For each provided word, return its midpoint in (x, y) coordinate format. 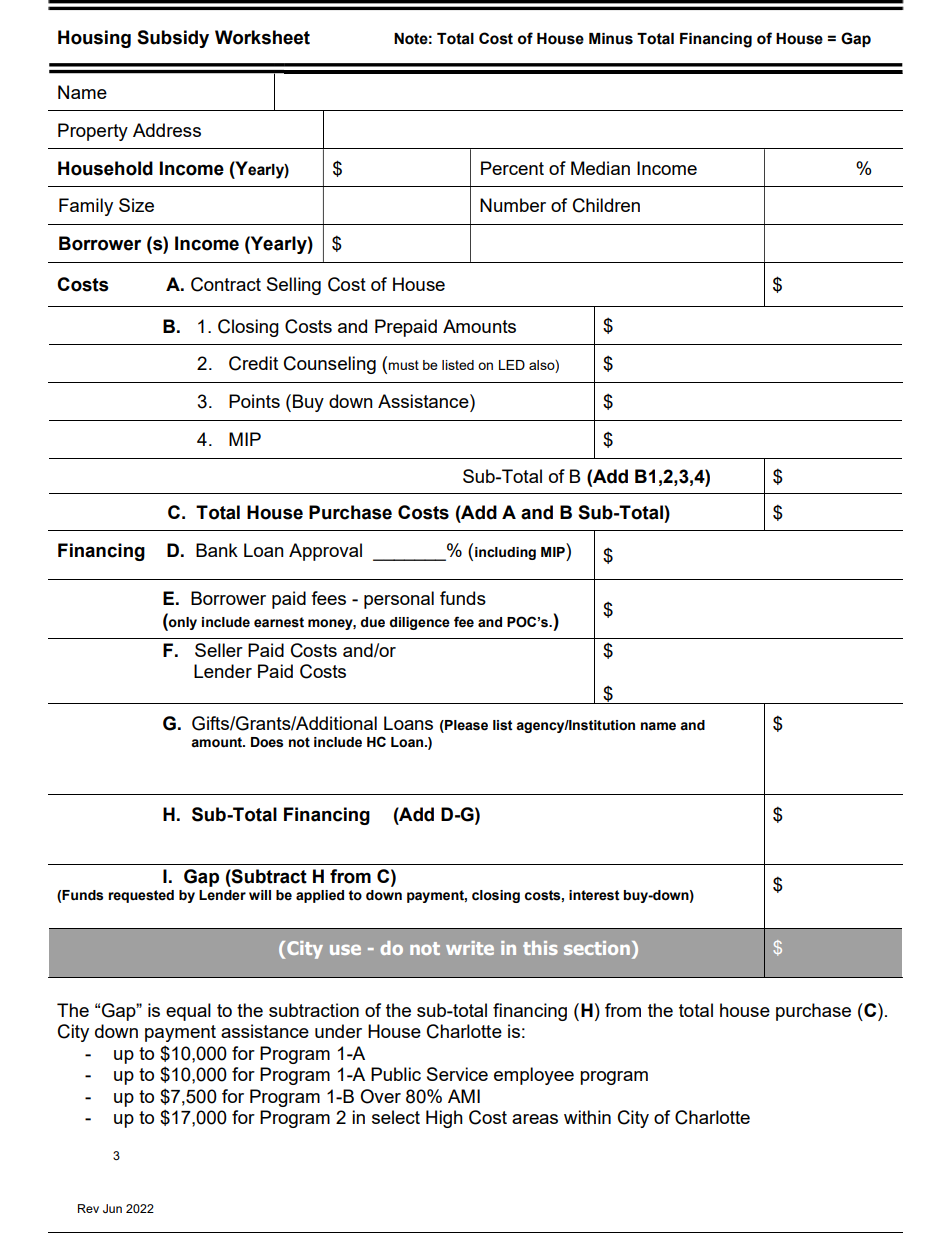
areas (535, 1119)
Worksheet (262, 37)
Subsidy (173, 39)
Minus (611, 39)
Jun (112, 1208)
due (373, 622)
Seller (219, 650)
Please (465, 725)
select (396, 1117)
